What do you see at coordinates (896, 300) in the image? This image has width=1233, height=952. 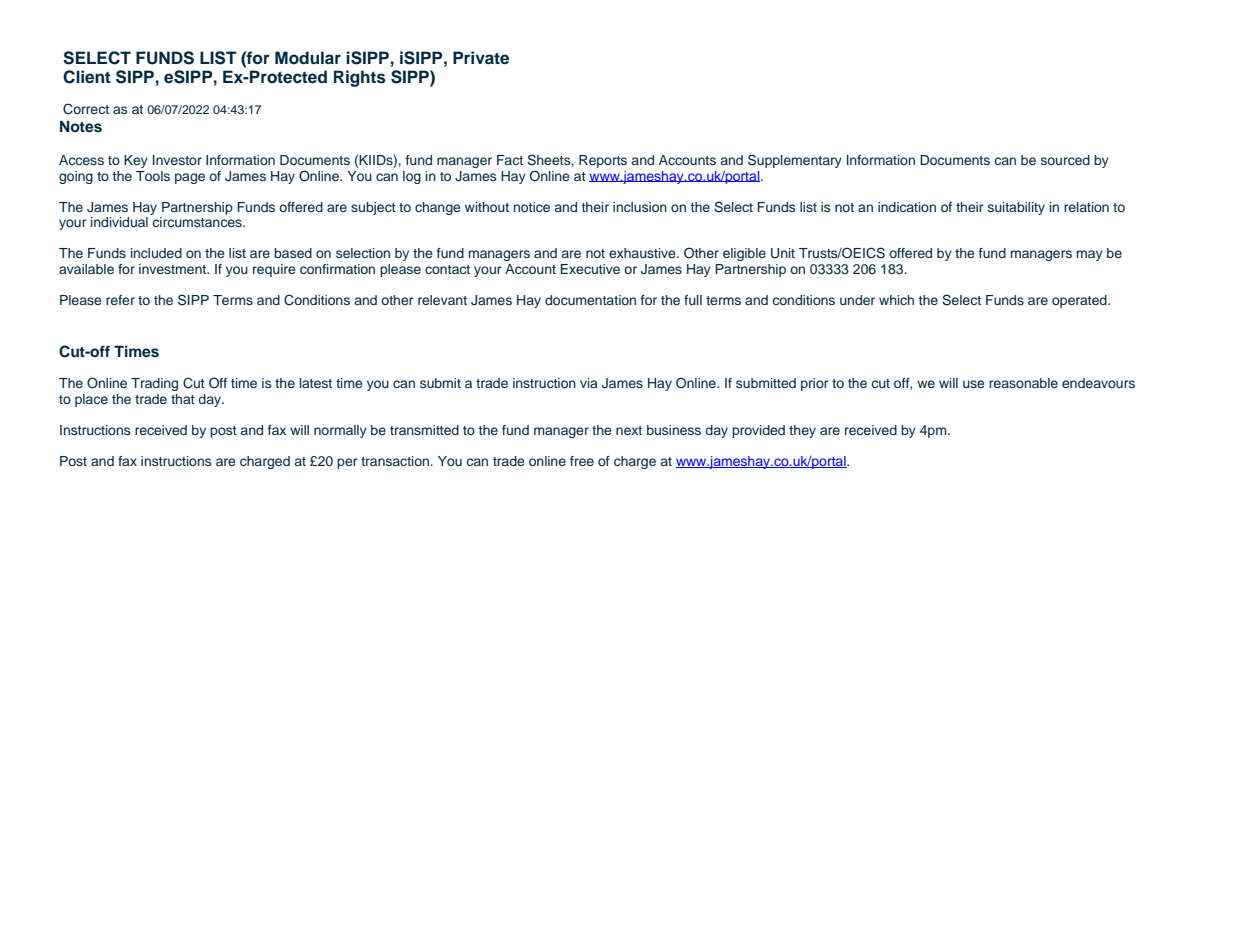 I see `which` at bounding box center [896, 300].
